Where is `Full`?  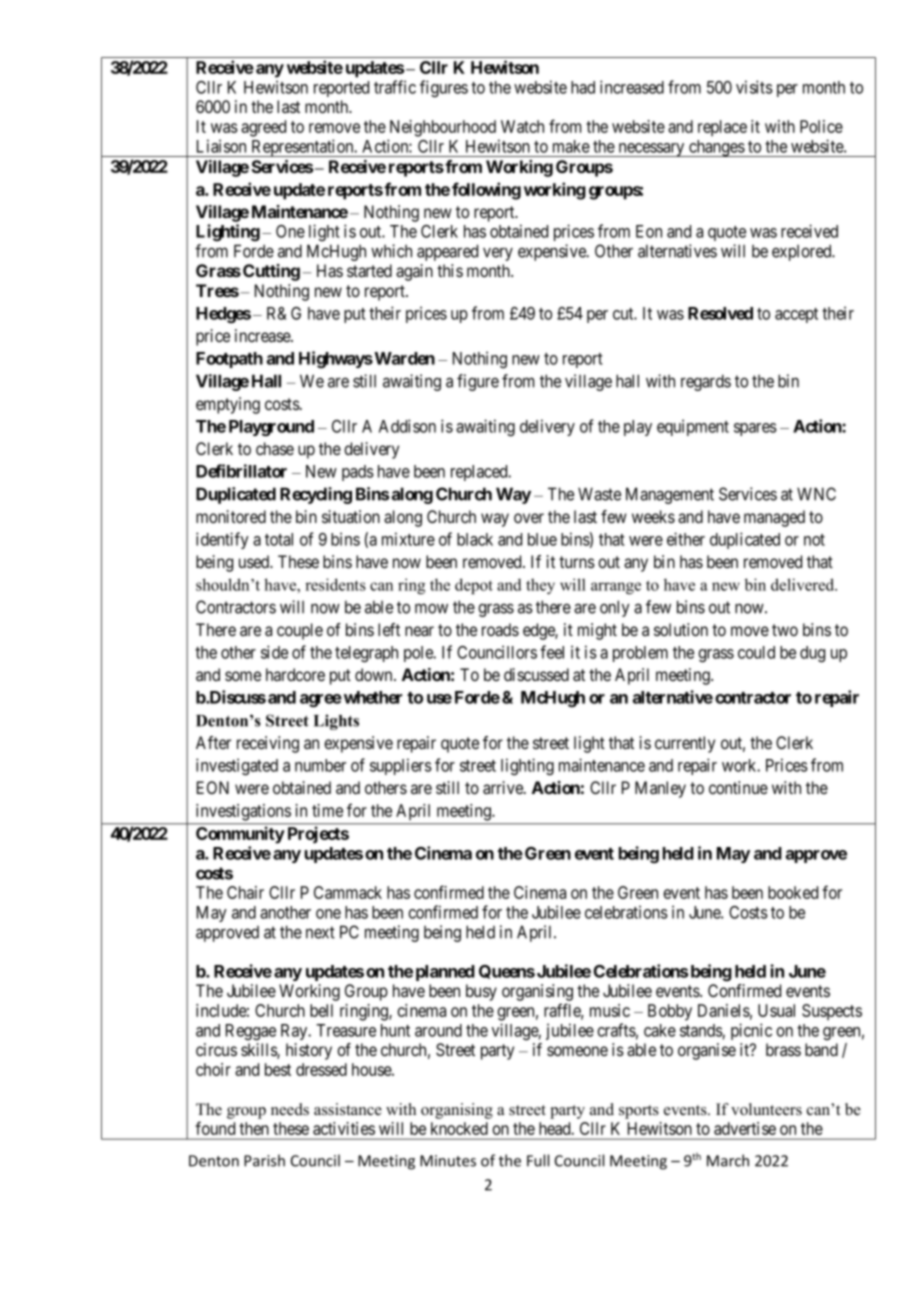
Full is located at coordinates (538, 1160).
